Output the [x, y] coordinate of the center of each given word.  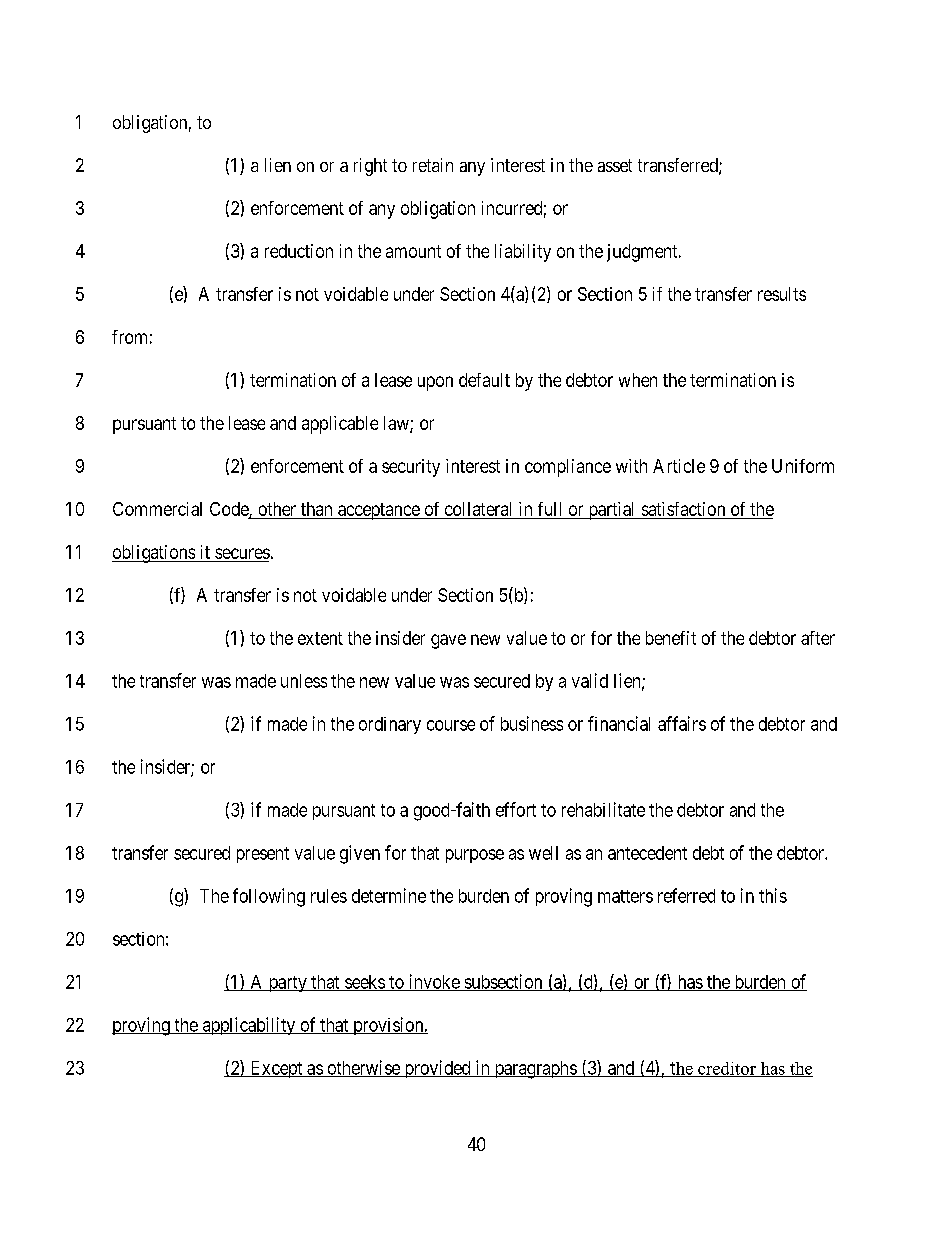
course [451, 725]
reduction [299, 251]
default [484, 380]
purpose [475, 856]
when [638, 380]
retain [433, 165]
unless [304, 681]
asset [615, 165]
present [263, 855]
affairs [682, 723]
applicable [340, 425]
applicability [249, 1026]
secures [242, 553]
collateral [478, 509]
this [773, 895]
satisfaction [683, 509]
